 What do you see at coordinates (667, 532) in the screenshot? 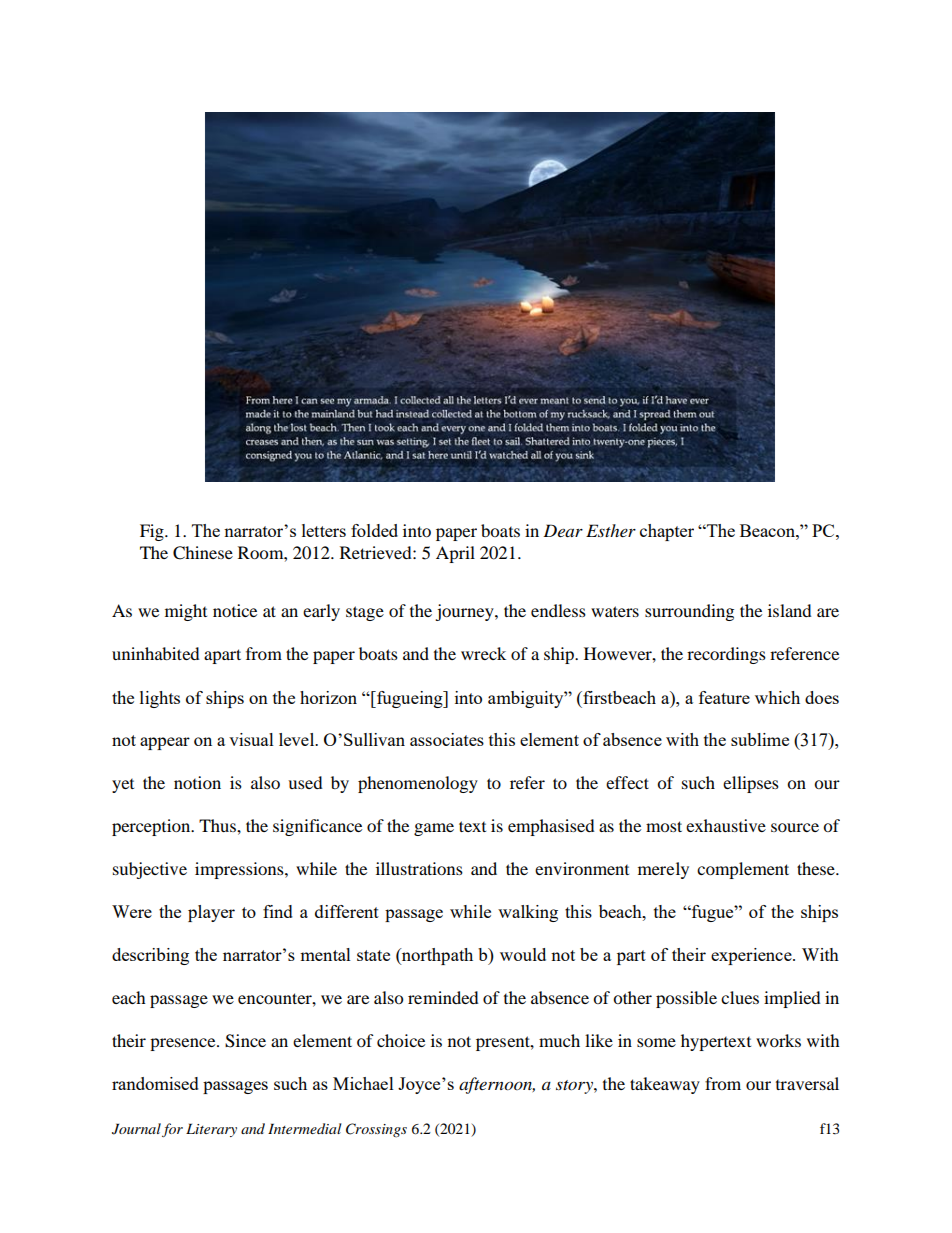
I see `chapter` at bounding box center [667, 532].
